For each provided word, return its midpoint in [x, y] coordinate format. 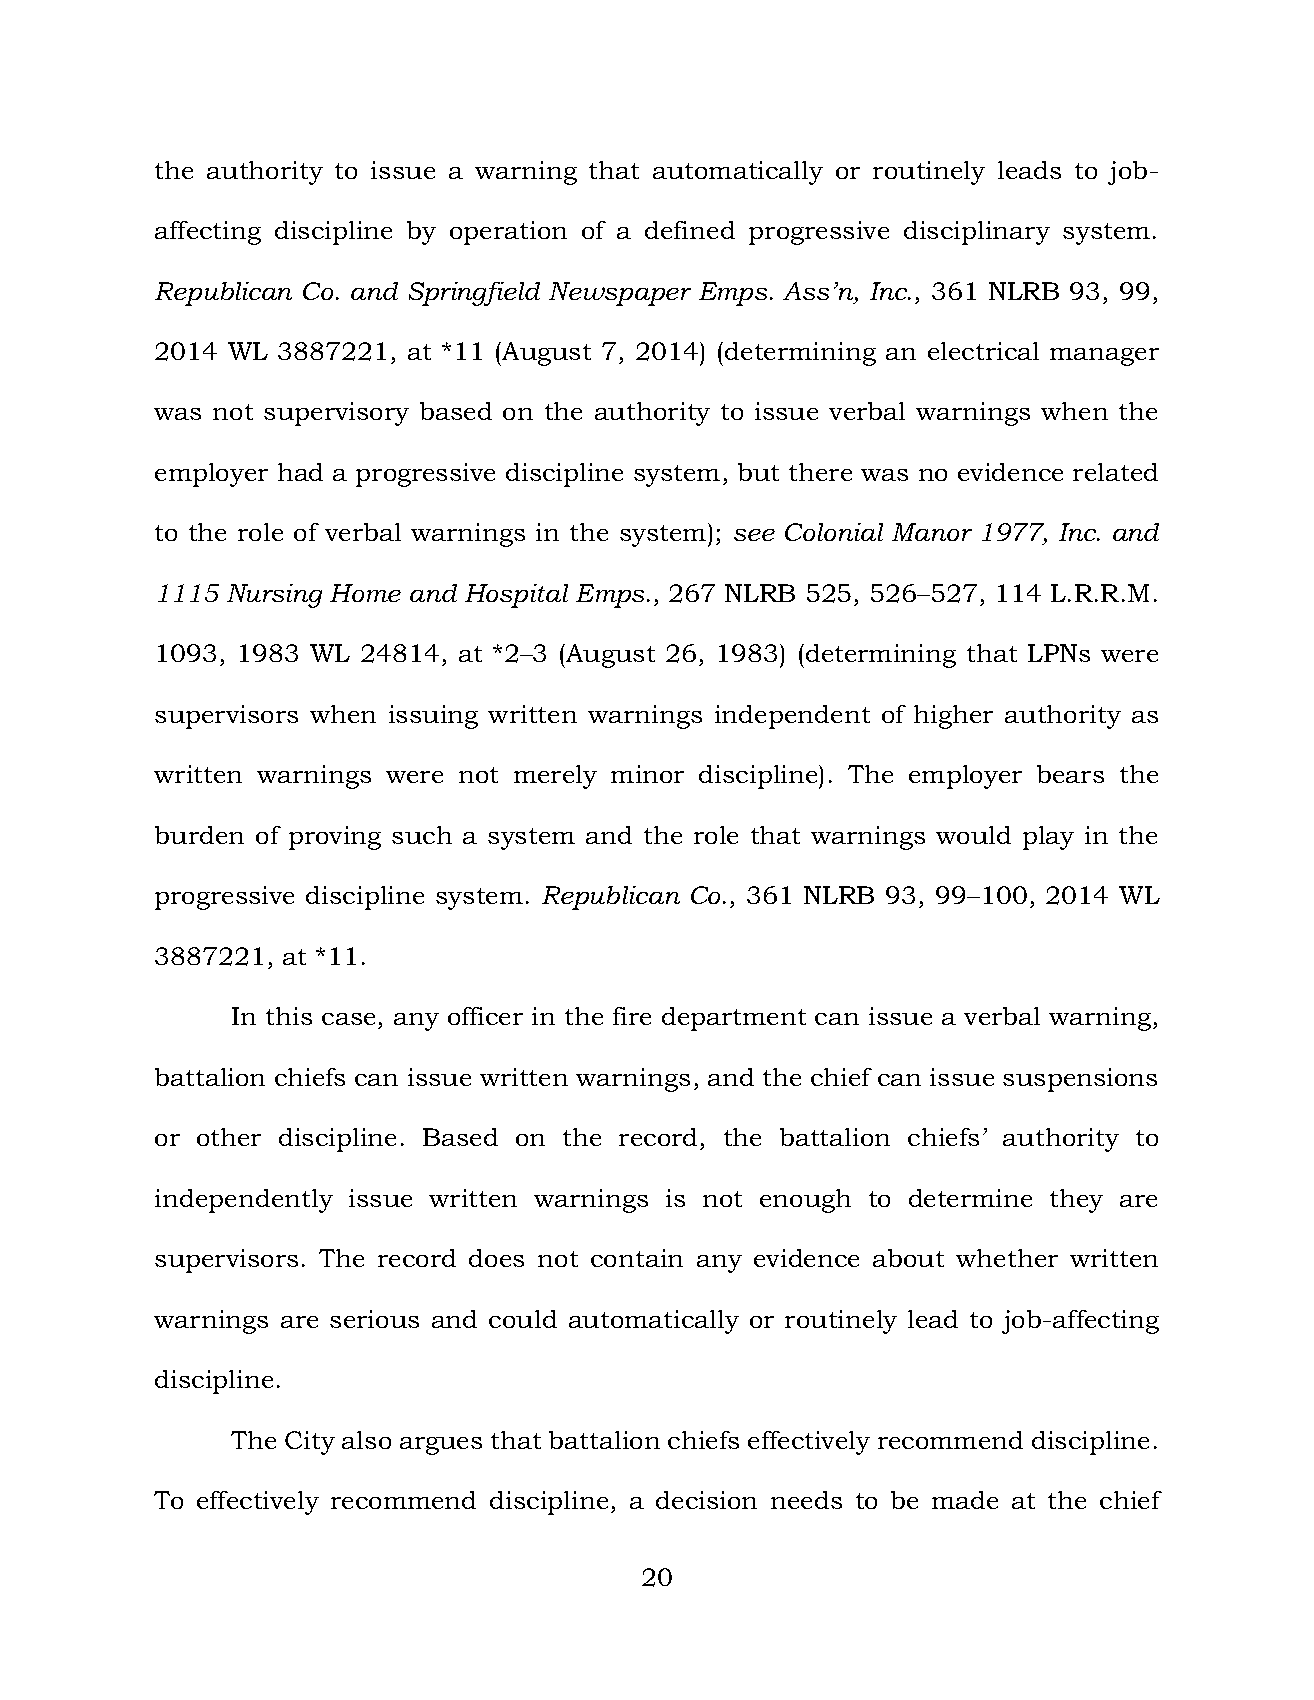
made [965, 1500]
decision [706, 1500]
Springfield [474, 294]
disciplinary [977, 233]
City [310, 1443]
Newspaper [620, 294]
